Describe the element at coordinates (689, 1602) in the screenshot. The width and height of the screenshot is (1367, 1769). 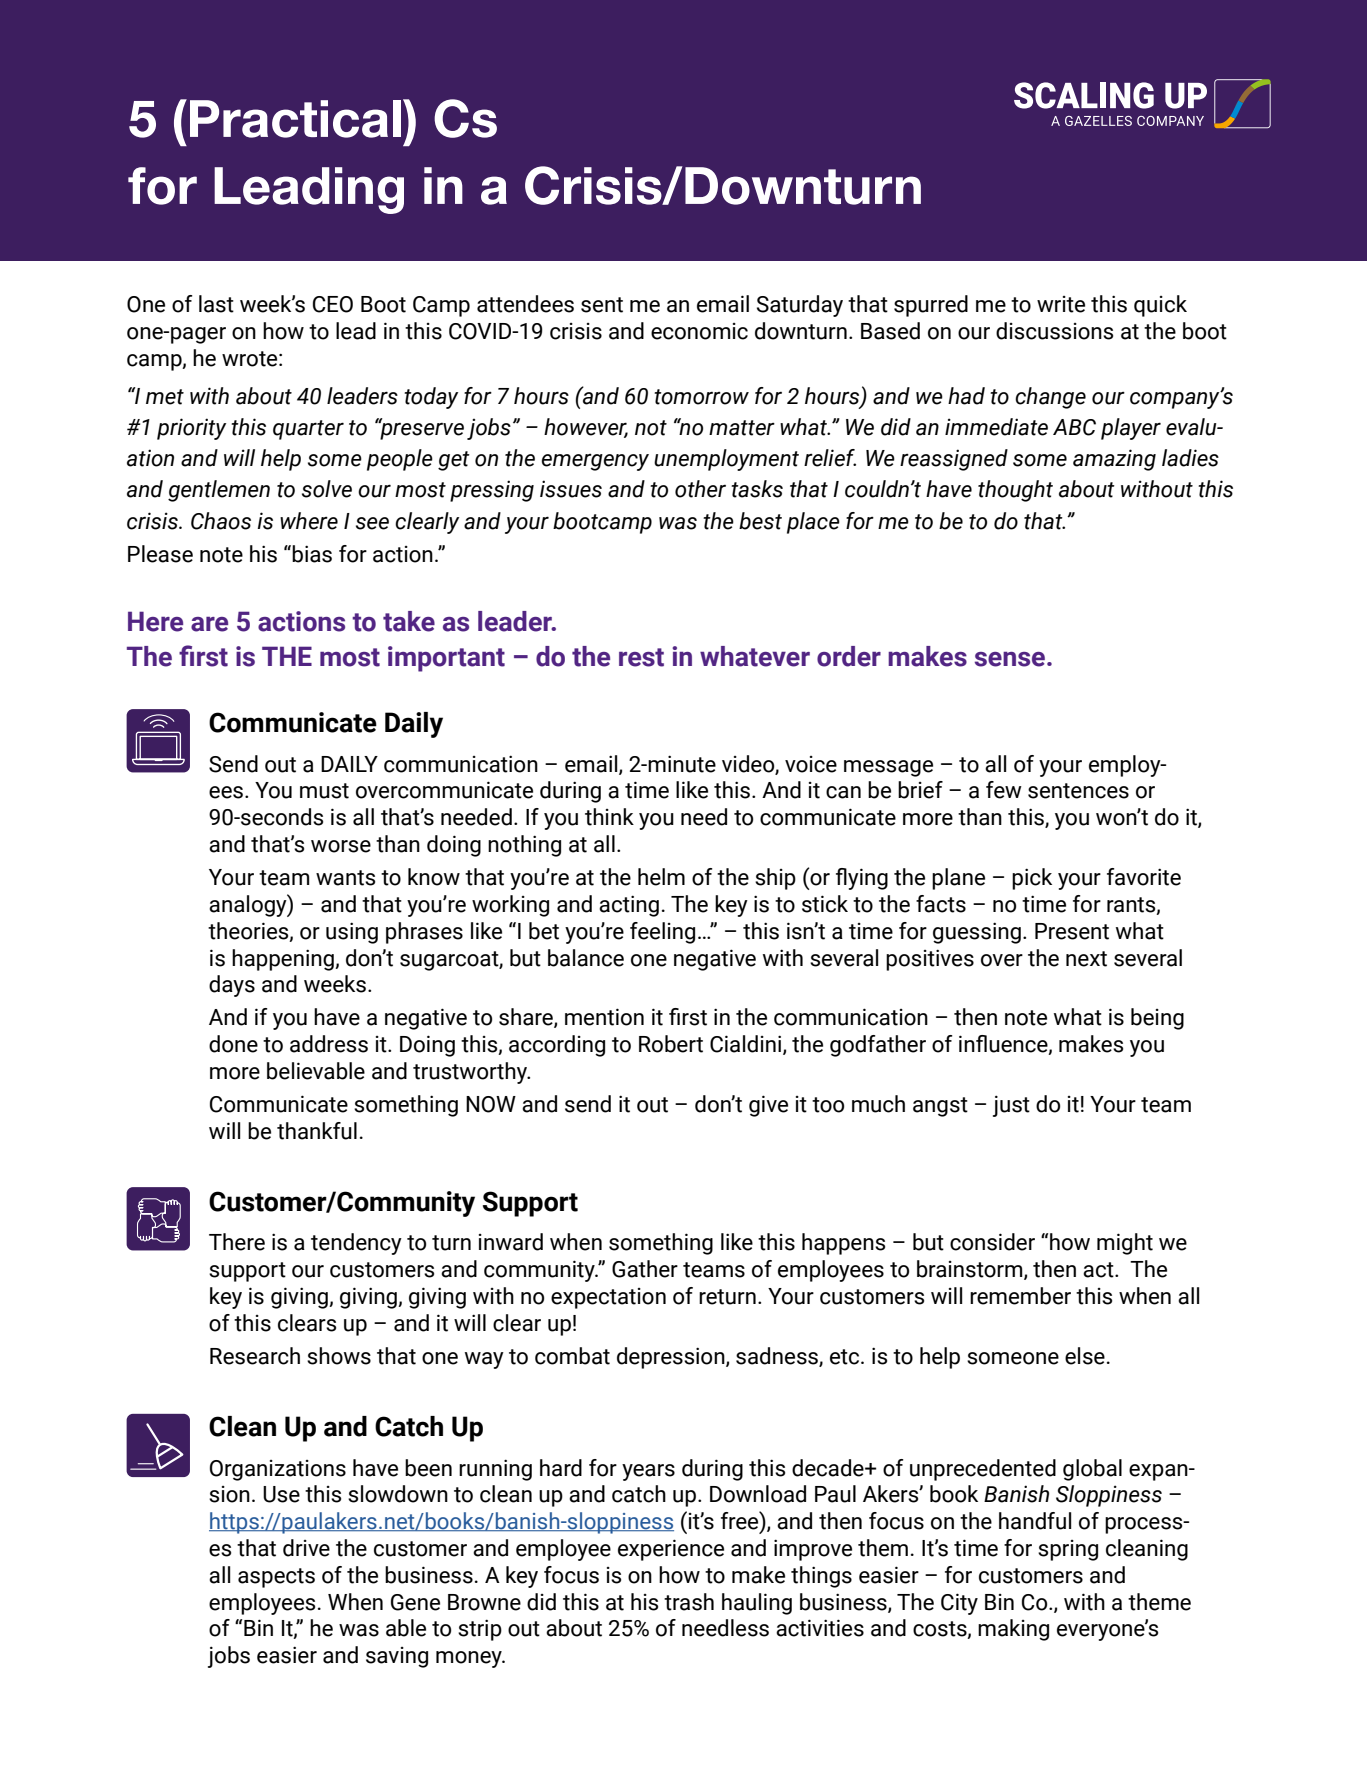
I see `trash` at that location.
